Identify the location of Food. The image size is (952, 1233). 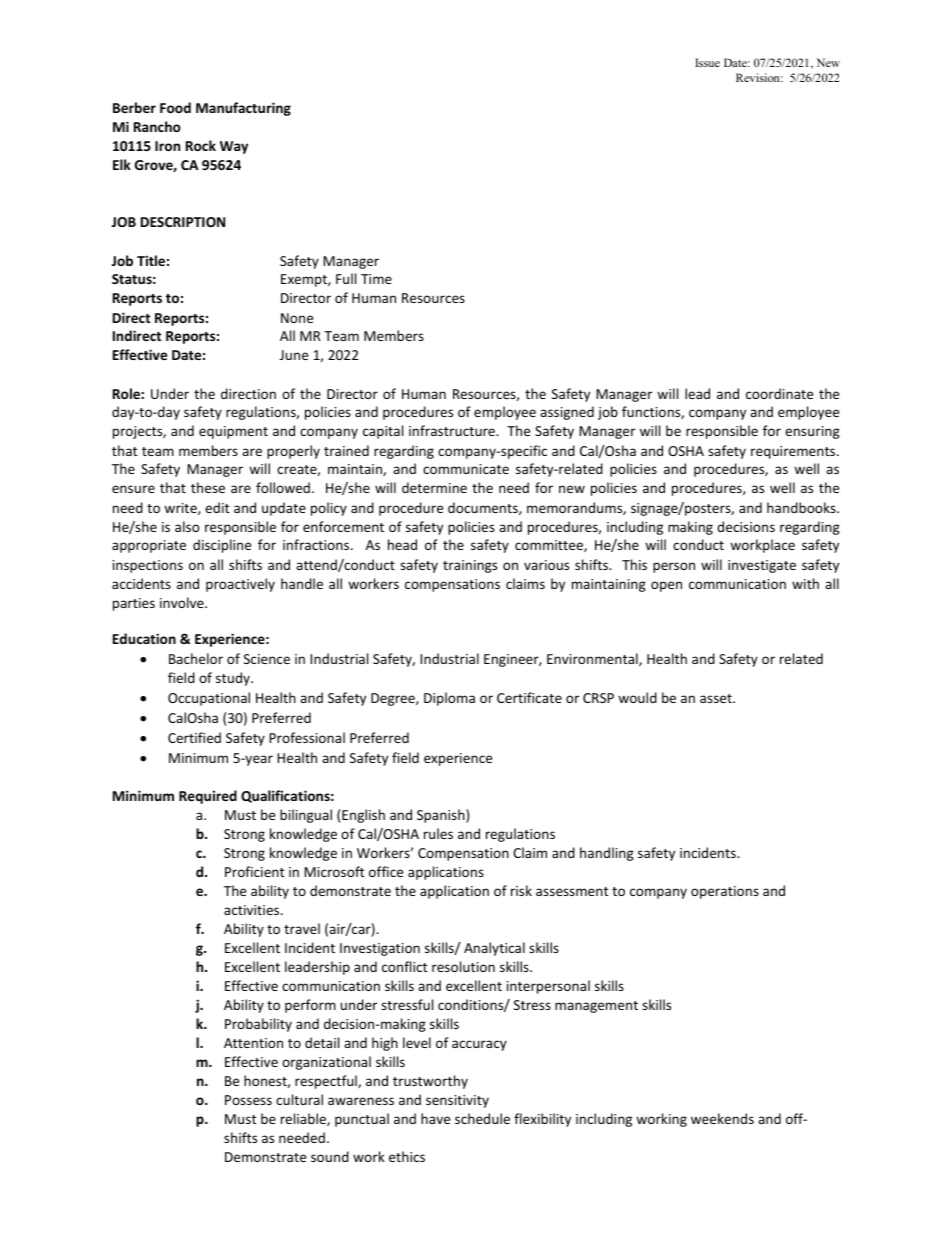
(175, 107).
